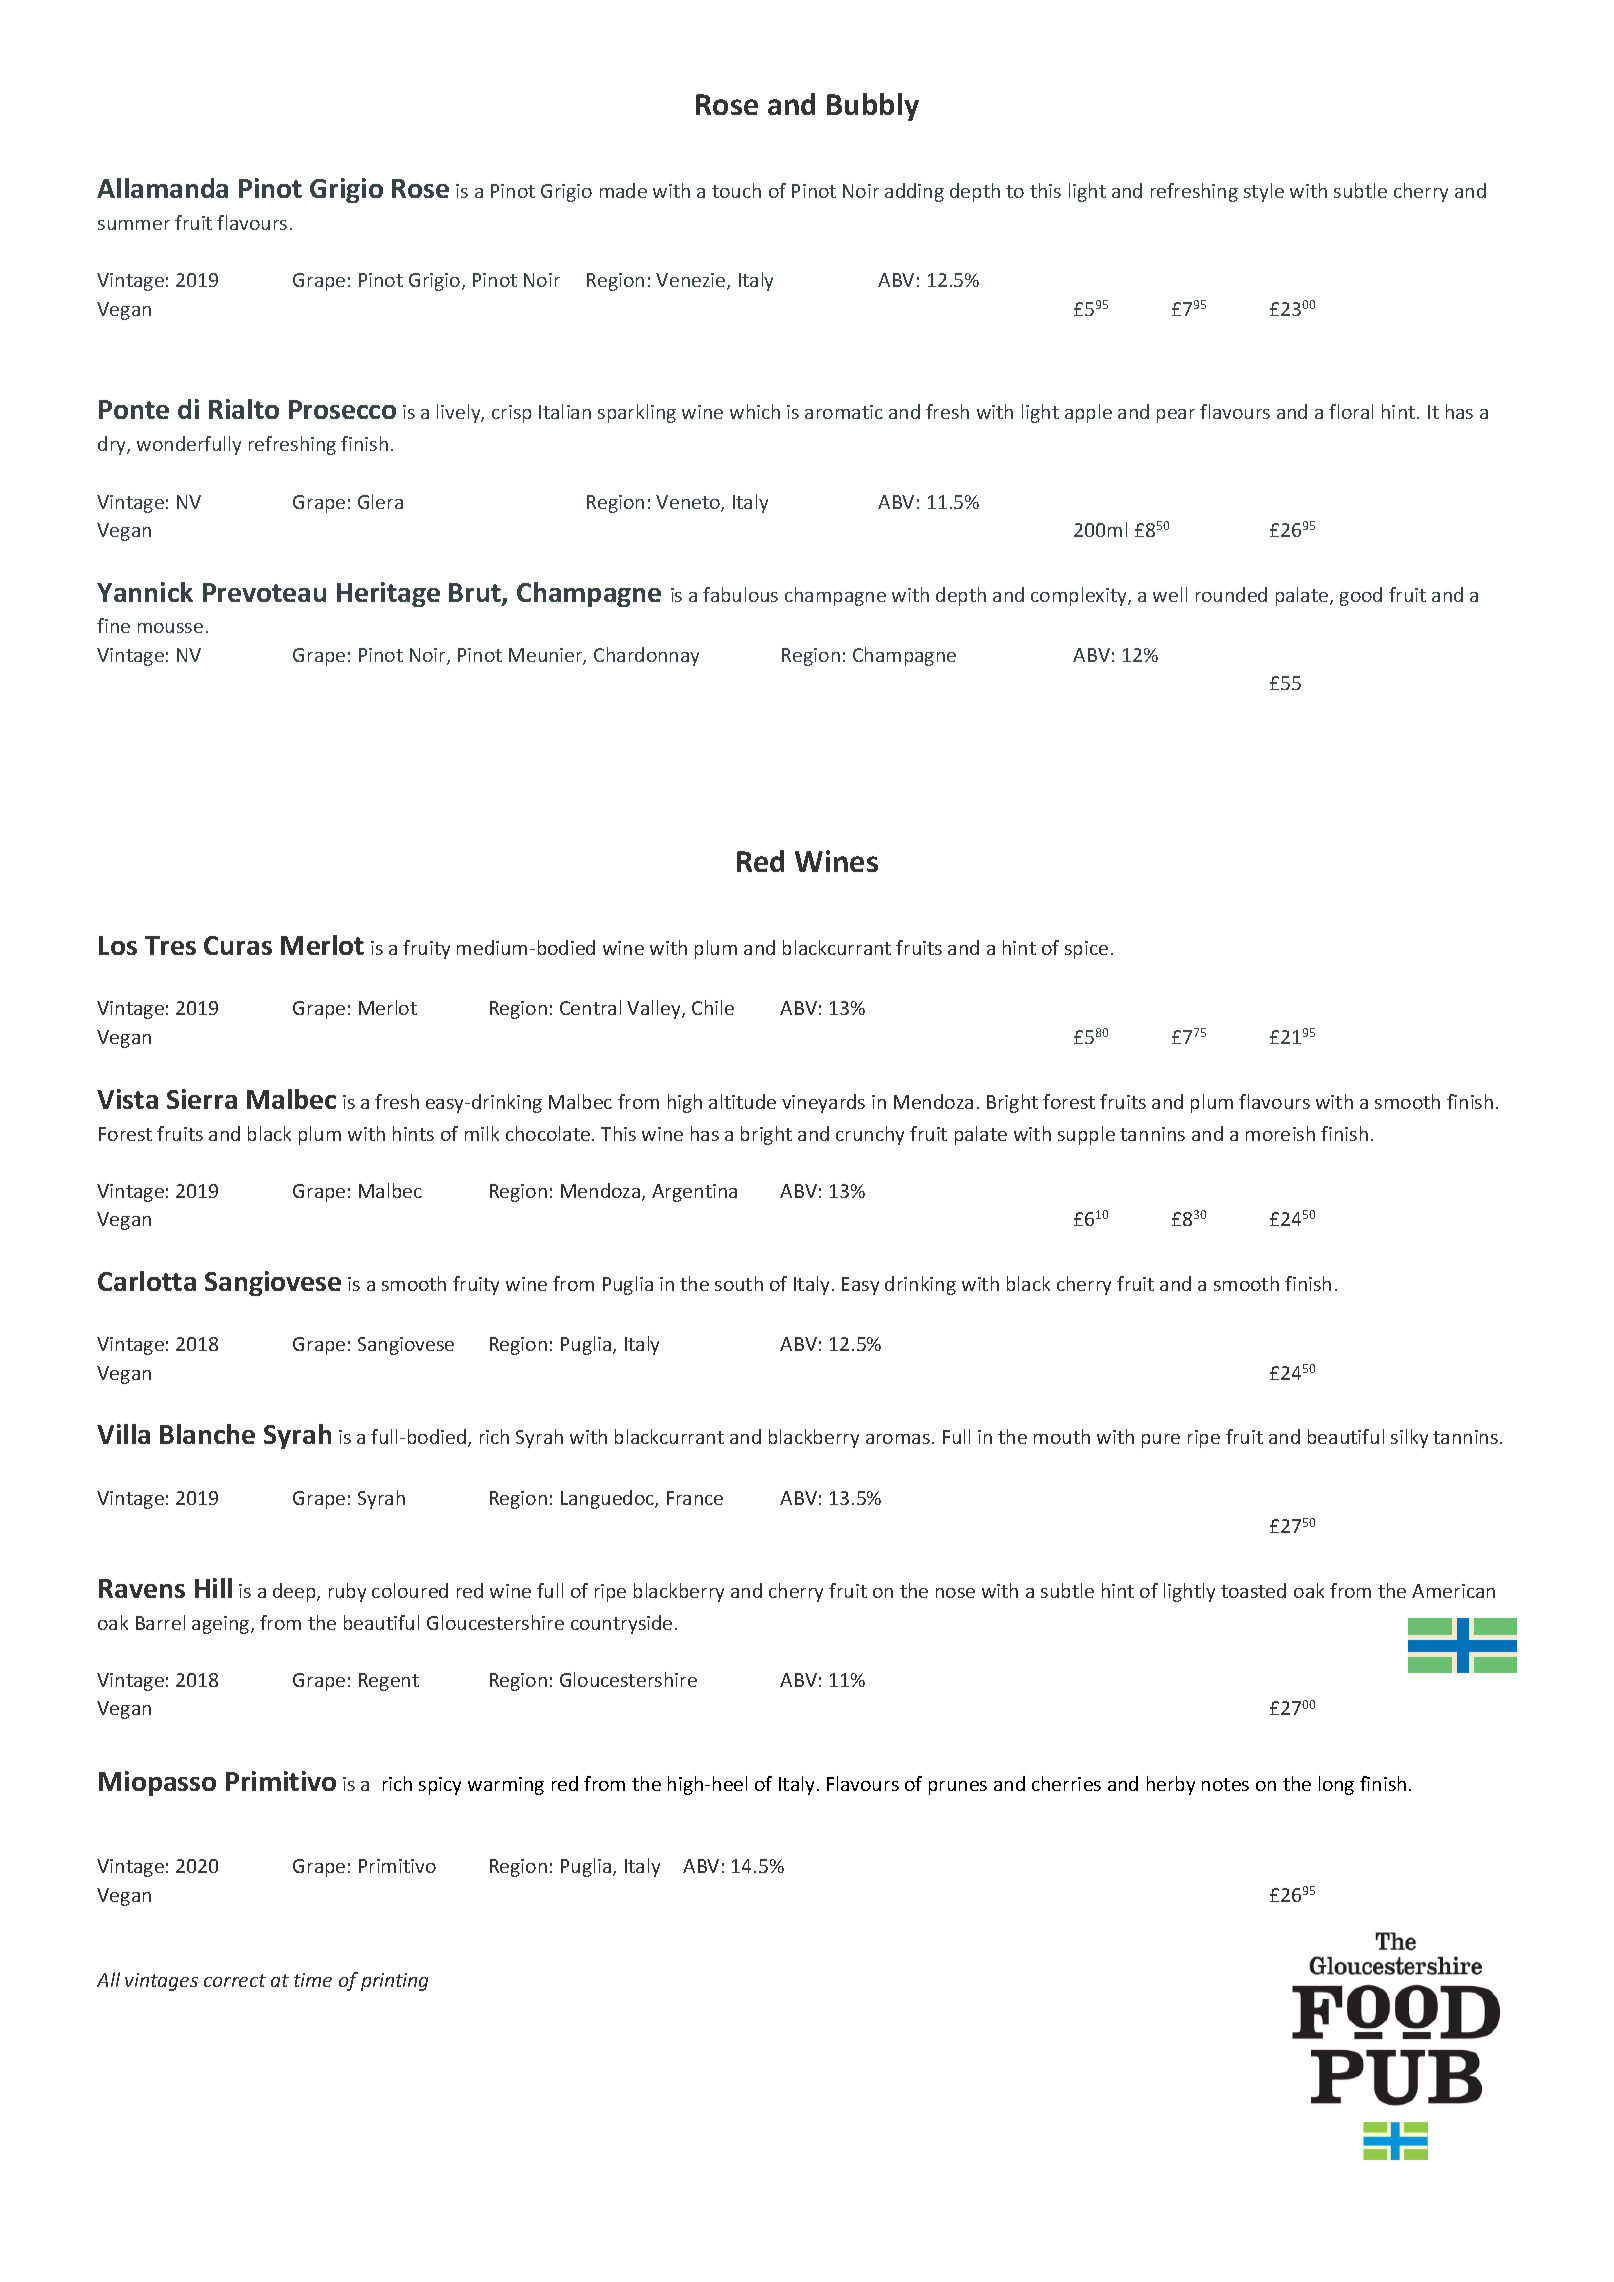  I want to click on time, so click(313, 1980).
